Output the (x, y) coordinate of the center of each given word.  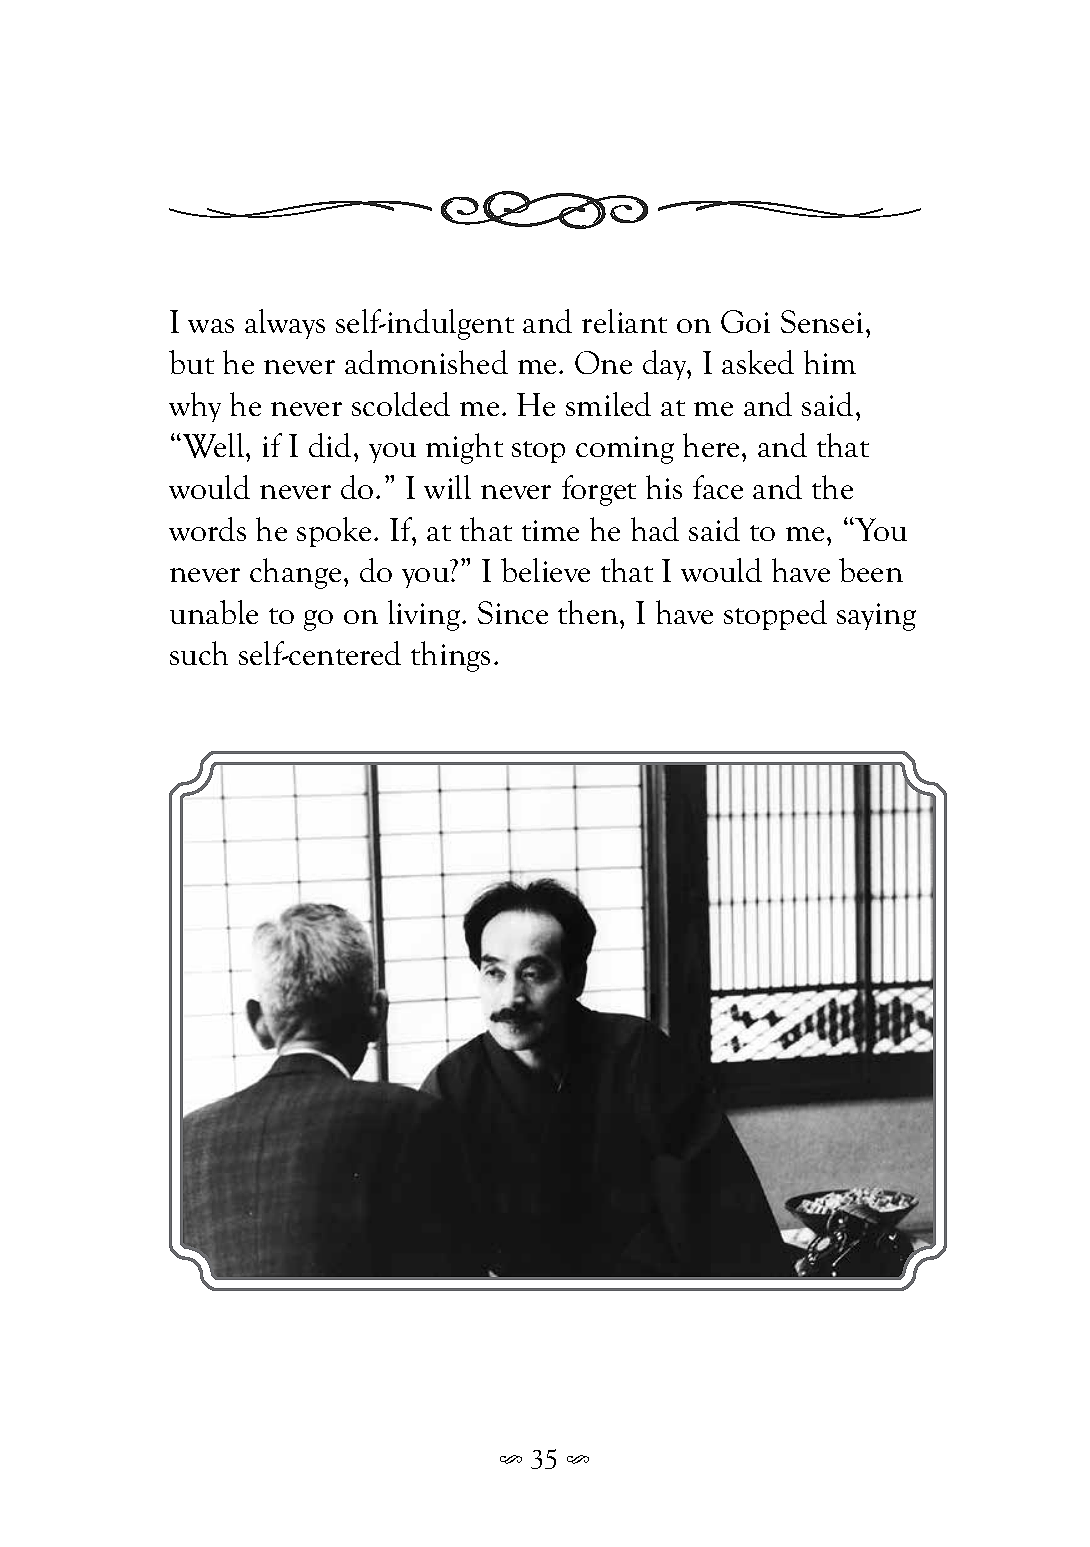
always (285, 324)
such (199, 653)
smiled (608, 404)
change (295, 573)
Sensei (822, 321)
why (195, 407)
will (447, 487)
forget (599, 490)
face (718, 487)
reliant (624, 321)
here (711, 445)
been (871, 570)
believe (545, 570)
